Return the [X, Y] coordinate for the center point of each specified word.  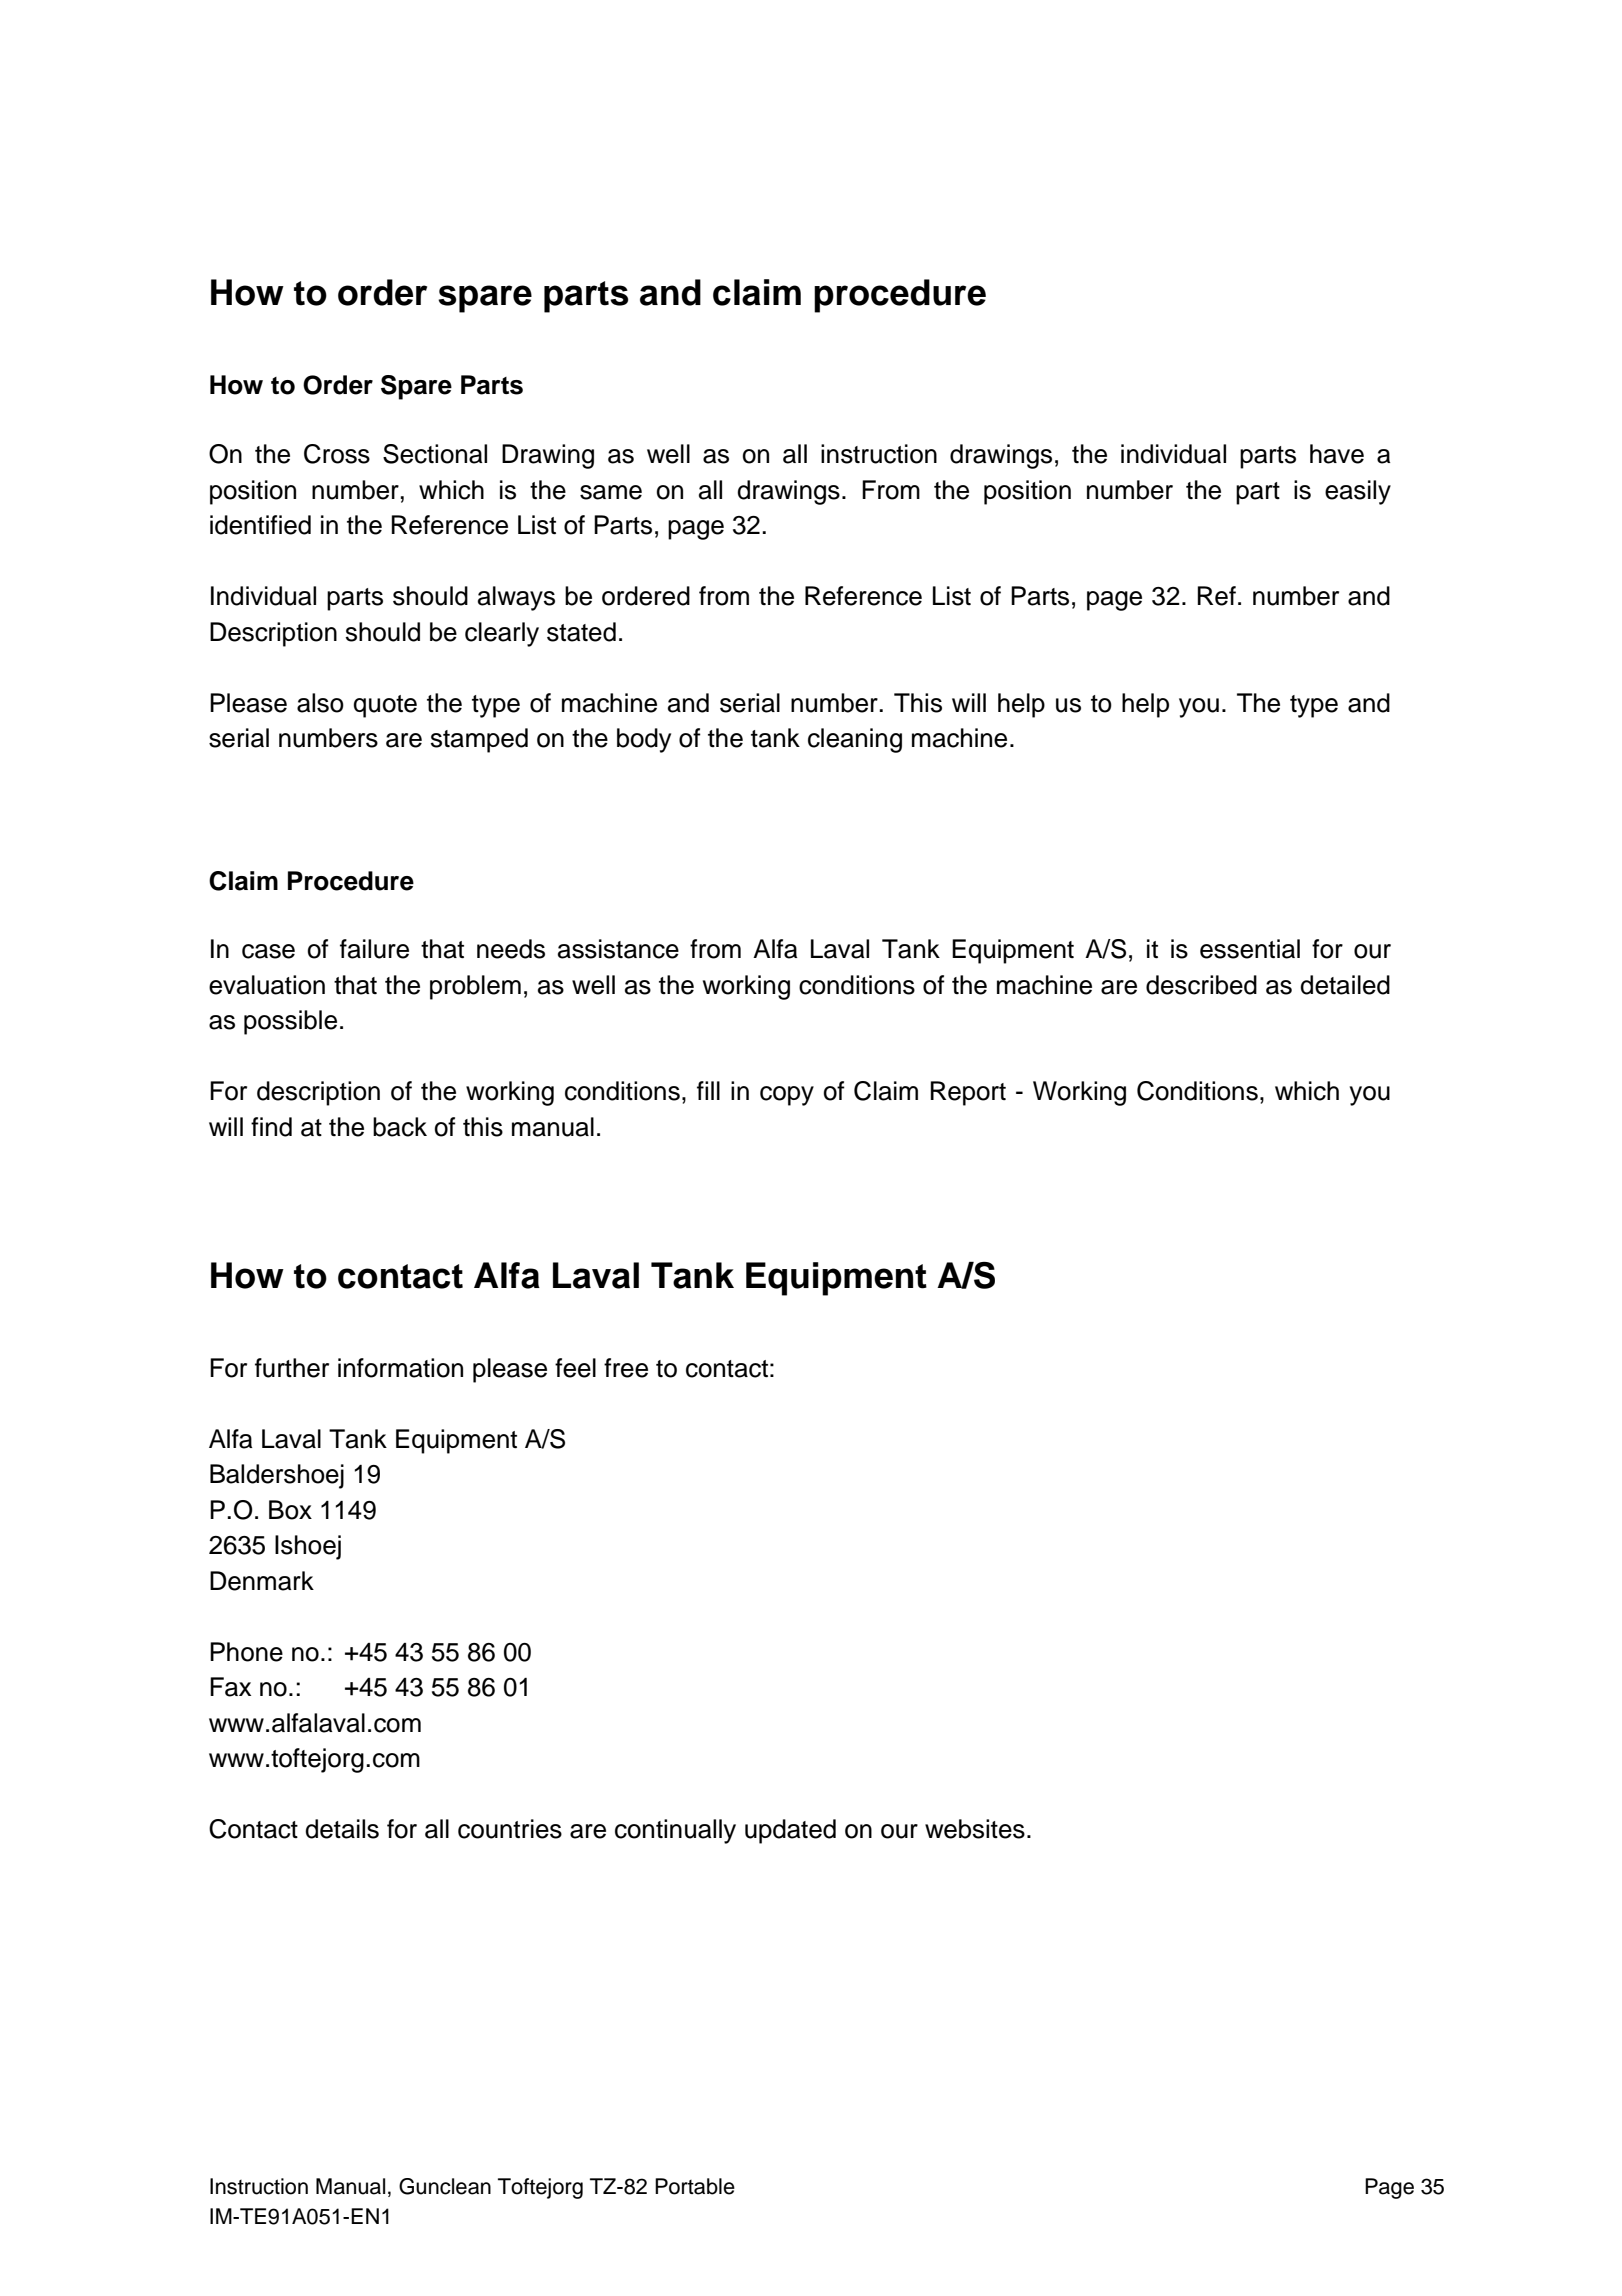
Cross [337, 454]
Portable [695, 2186]
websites [975, 1829]
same [611, 492]
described [1201, 985]
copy [787, 1096]
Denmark [262, 1581]
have [1337, 454]
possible [290, 1022]
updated [790, 1831]
